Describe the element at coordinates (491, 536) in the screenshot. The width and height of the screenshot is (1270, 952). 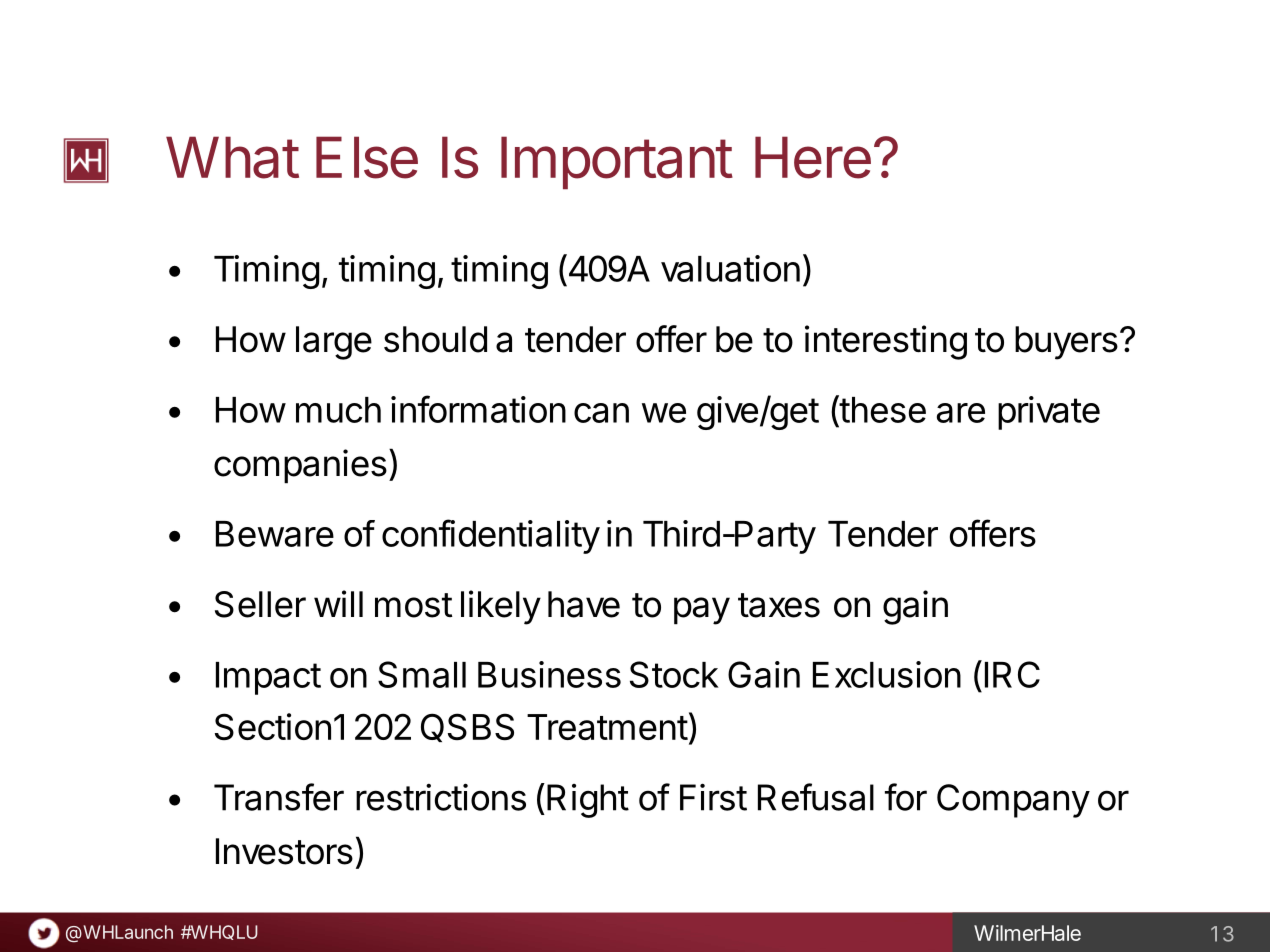
I see `confidentiality` at that location.
